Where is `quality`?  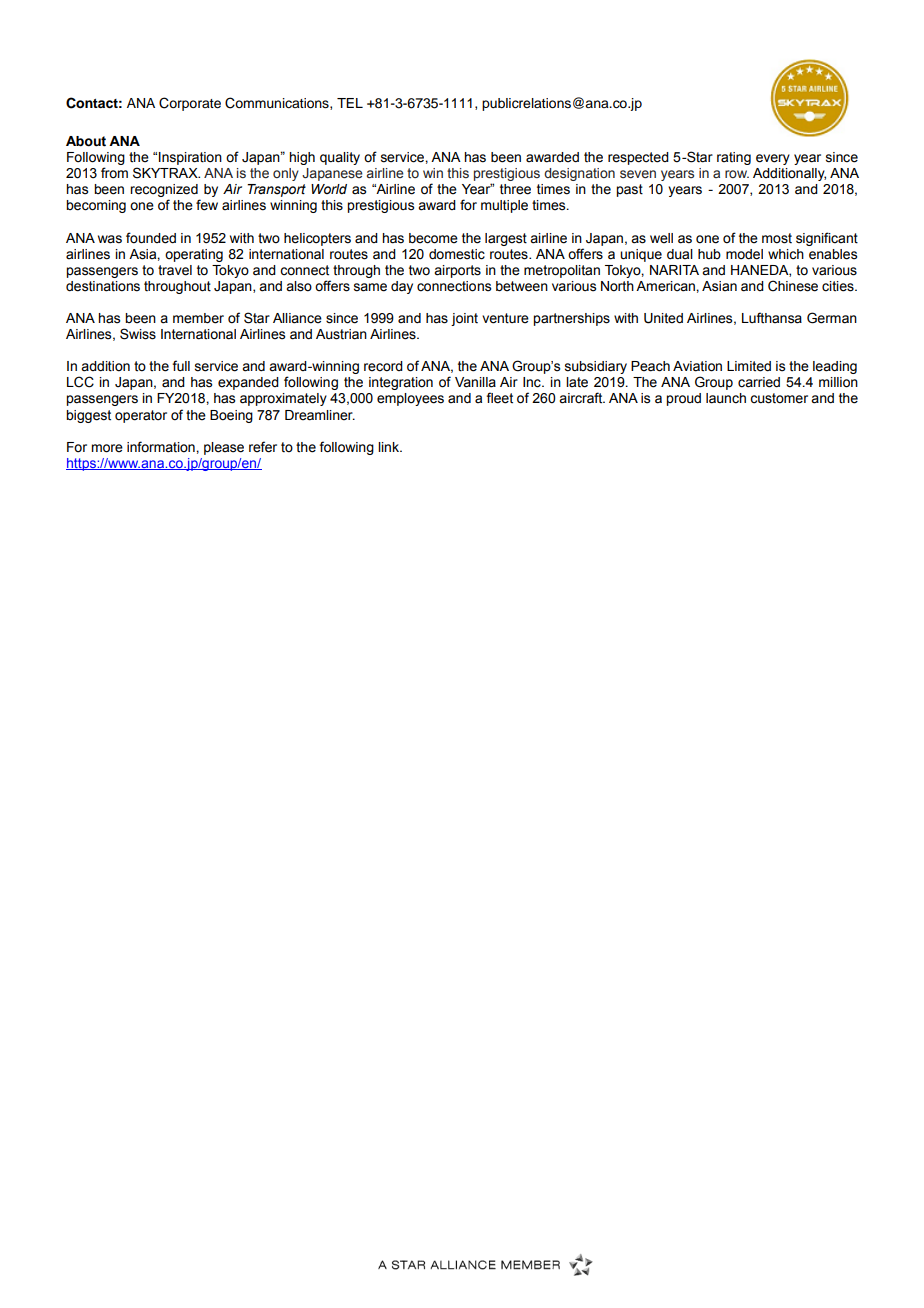 quality is located at coordinates (340, 158).
